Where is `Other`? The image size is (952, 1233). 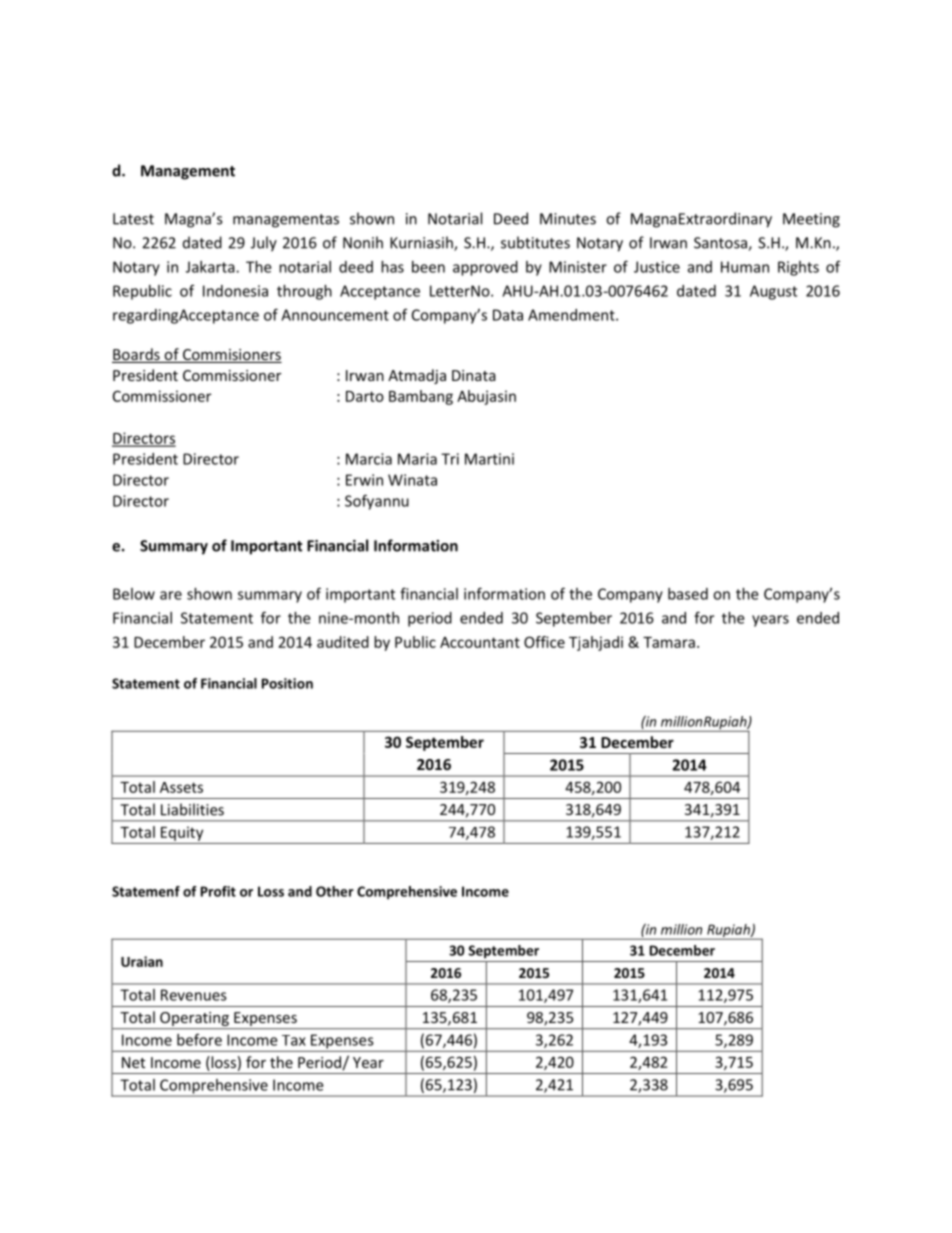 Other is located at coordinates (335, 891).
